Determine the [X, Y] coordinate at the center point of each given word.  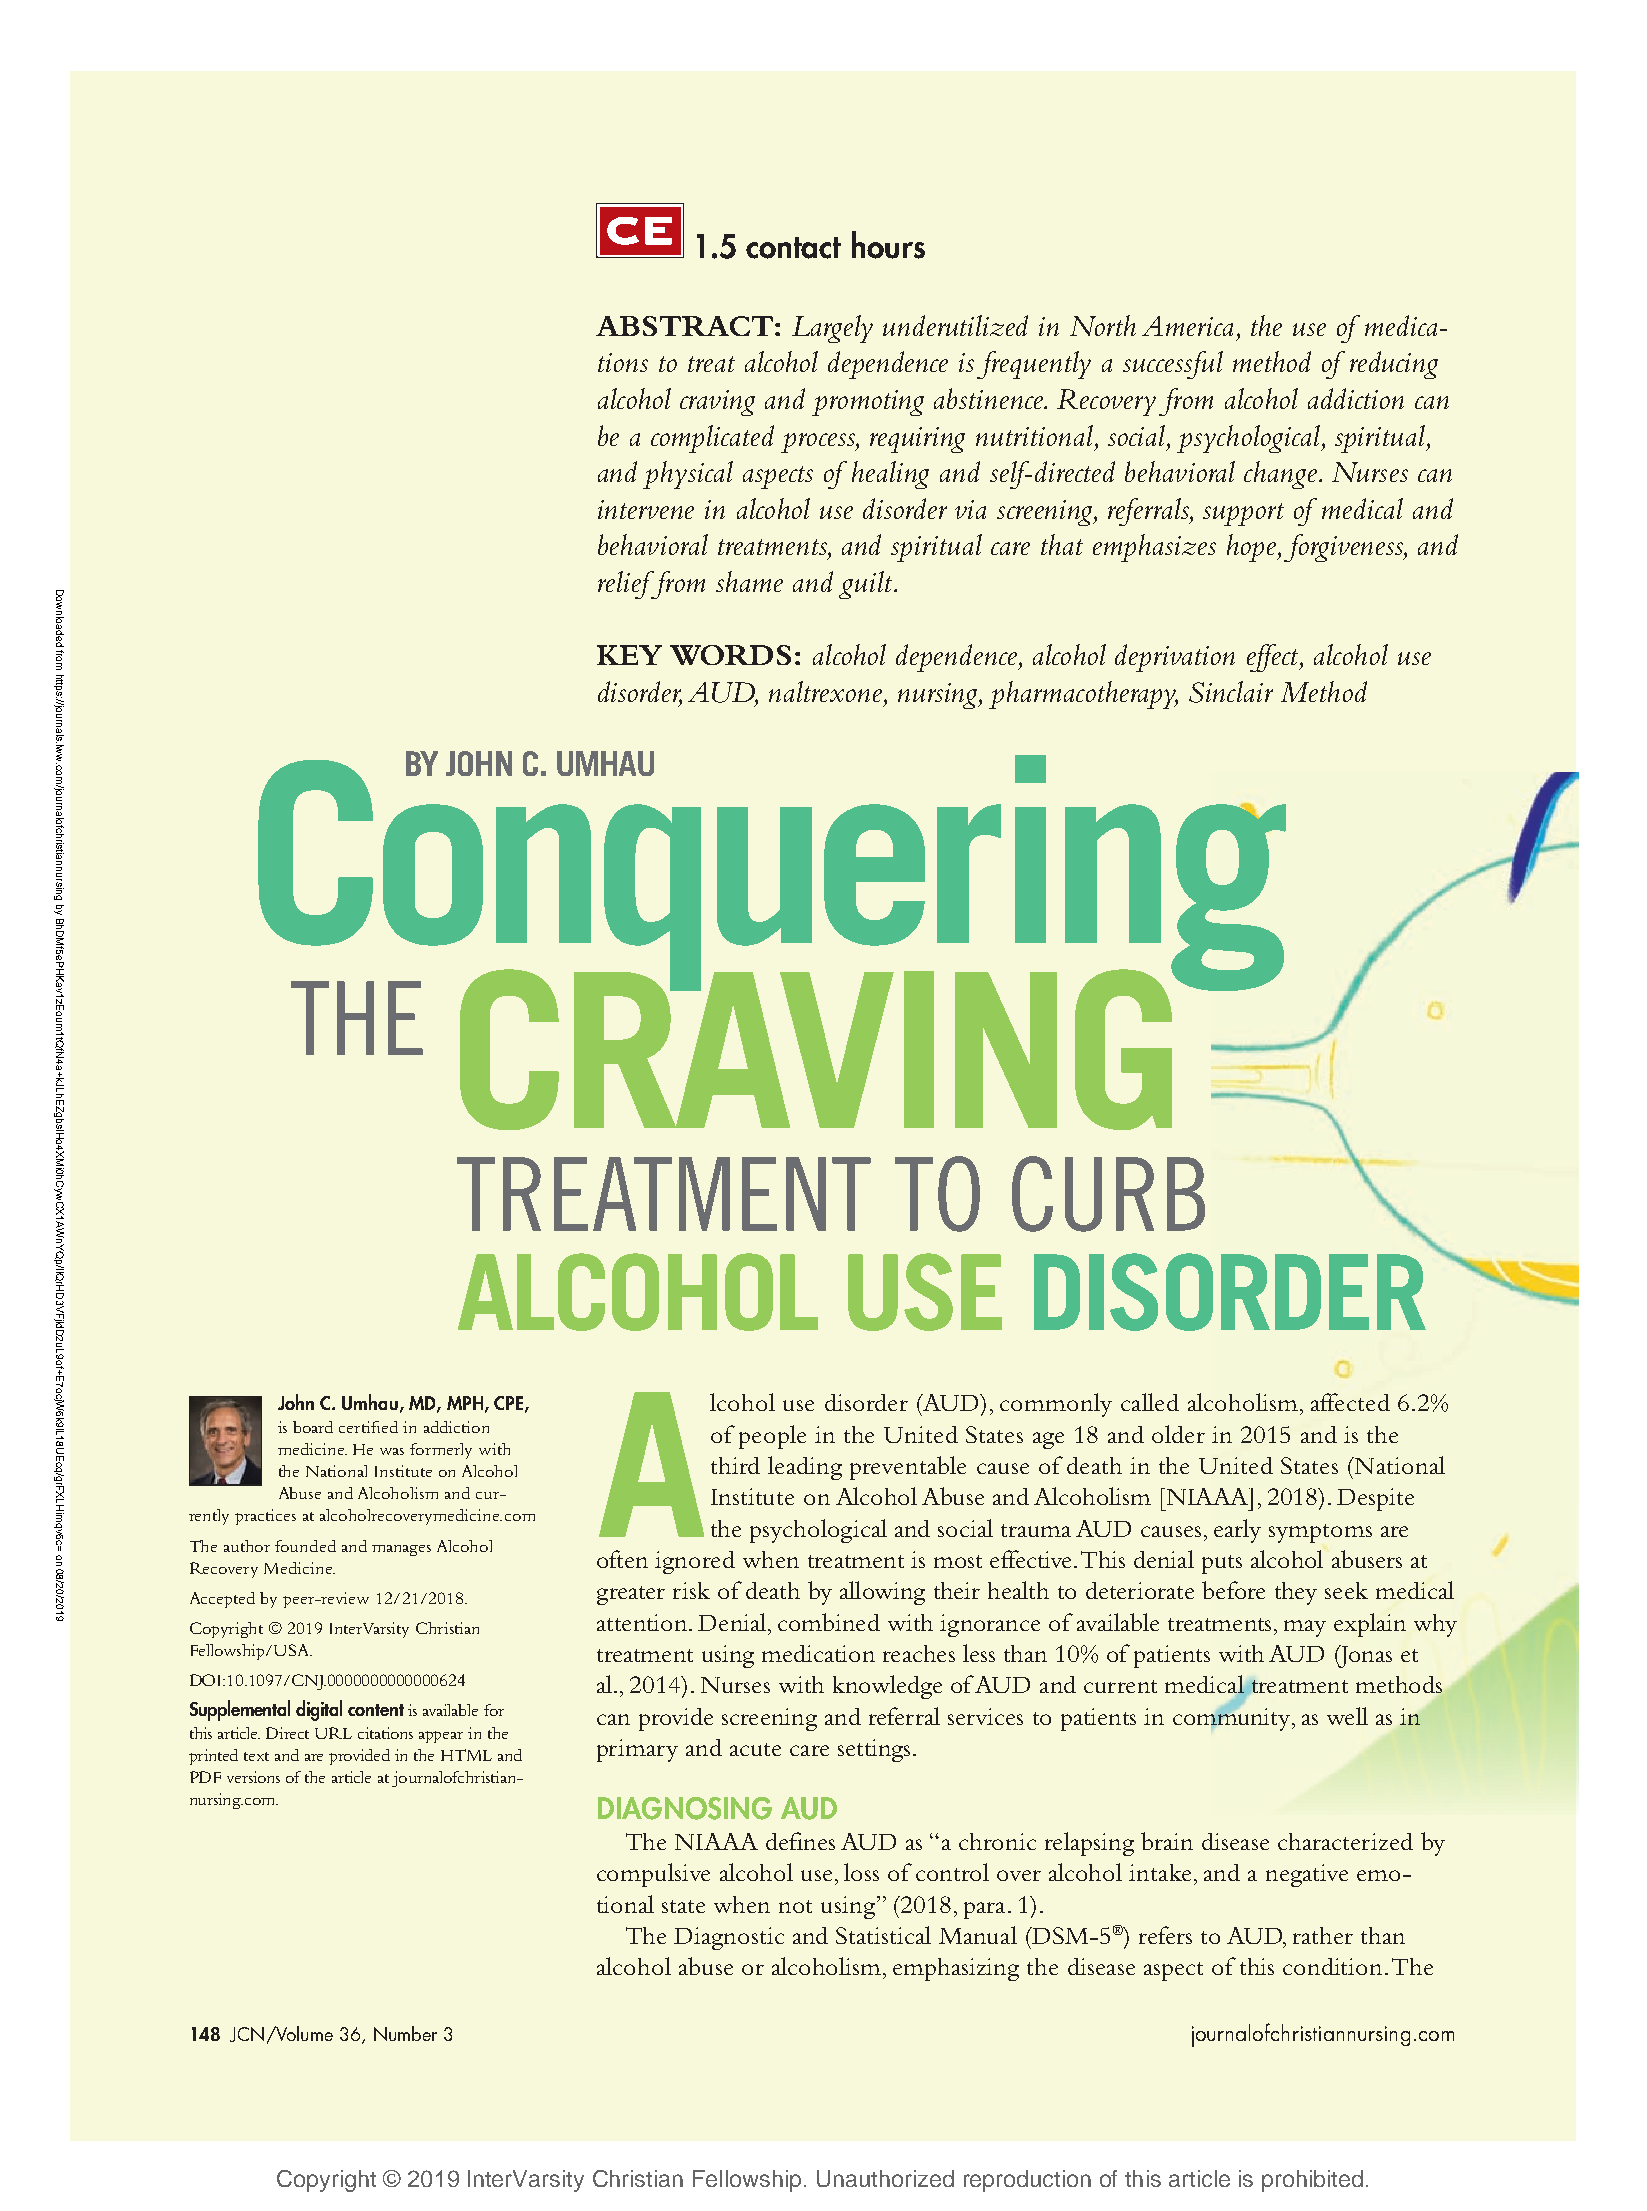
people [772, 1437]
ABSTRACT [684, 326]
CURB [1108, 1194]
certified [368, 1427]
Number [405, 2033]
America [1187, 326]
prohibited [1312, 2181]
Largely [832, 329]
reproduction [1027, 2181]
